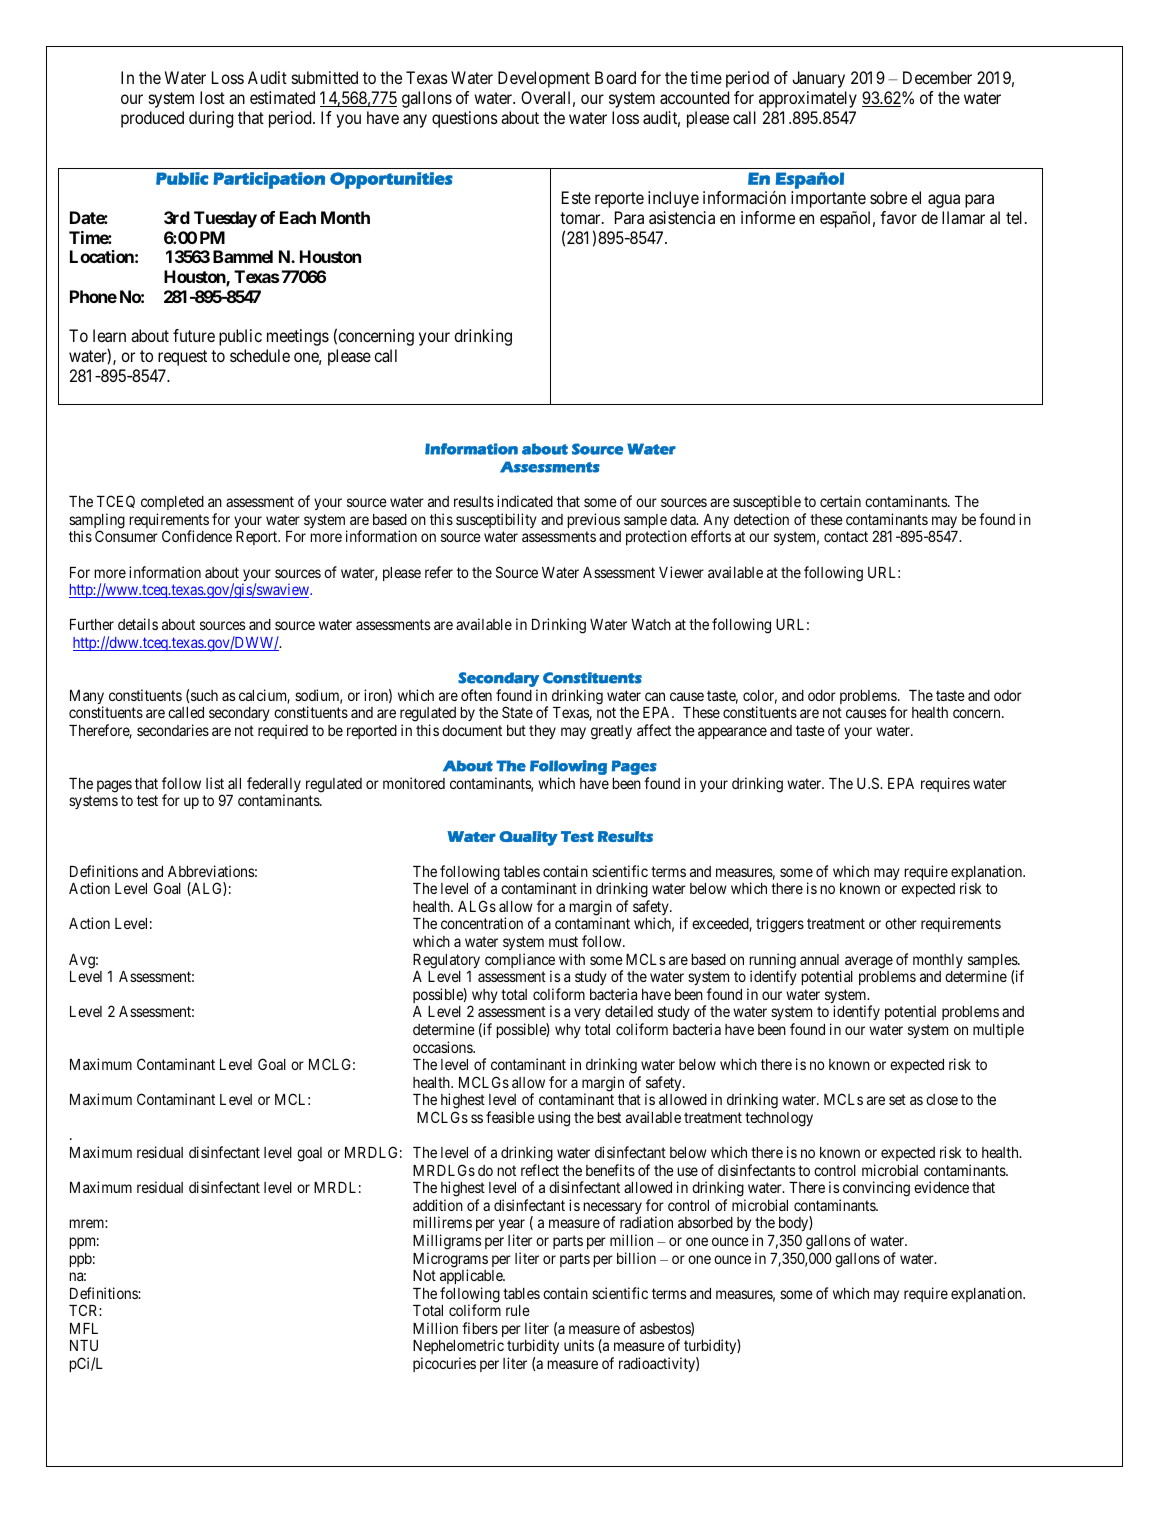 Image resolution: width=1169 pixels, height=1513 pixels. What do you see at coordinates (563, 941) in the page?
I see `must` at bounding box center [563, 941].
